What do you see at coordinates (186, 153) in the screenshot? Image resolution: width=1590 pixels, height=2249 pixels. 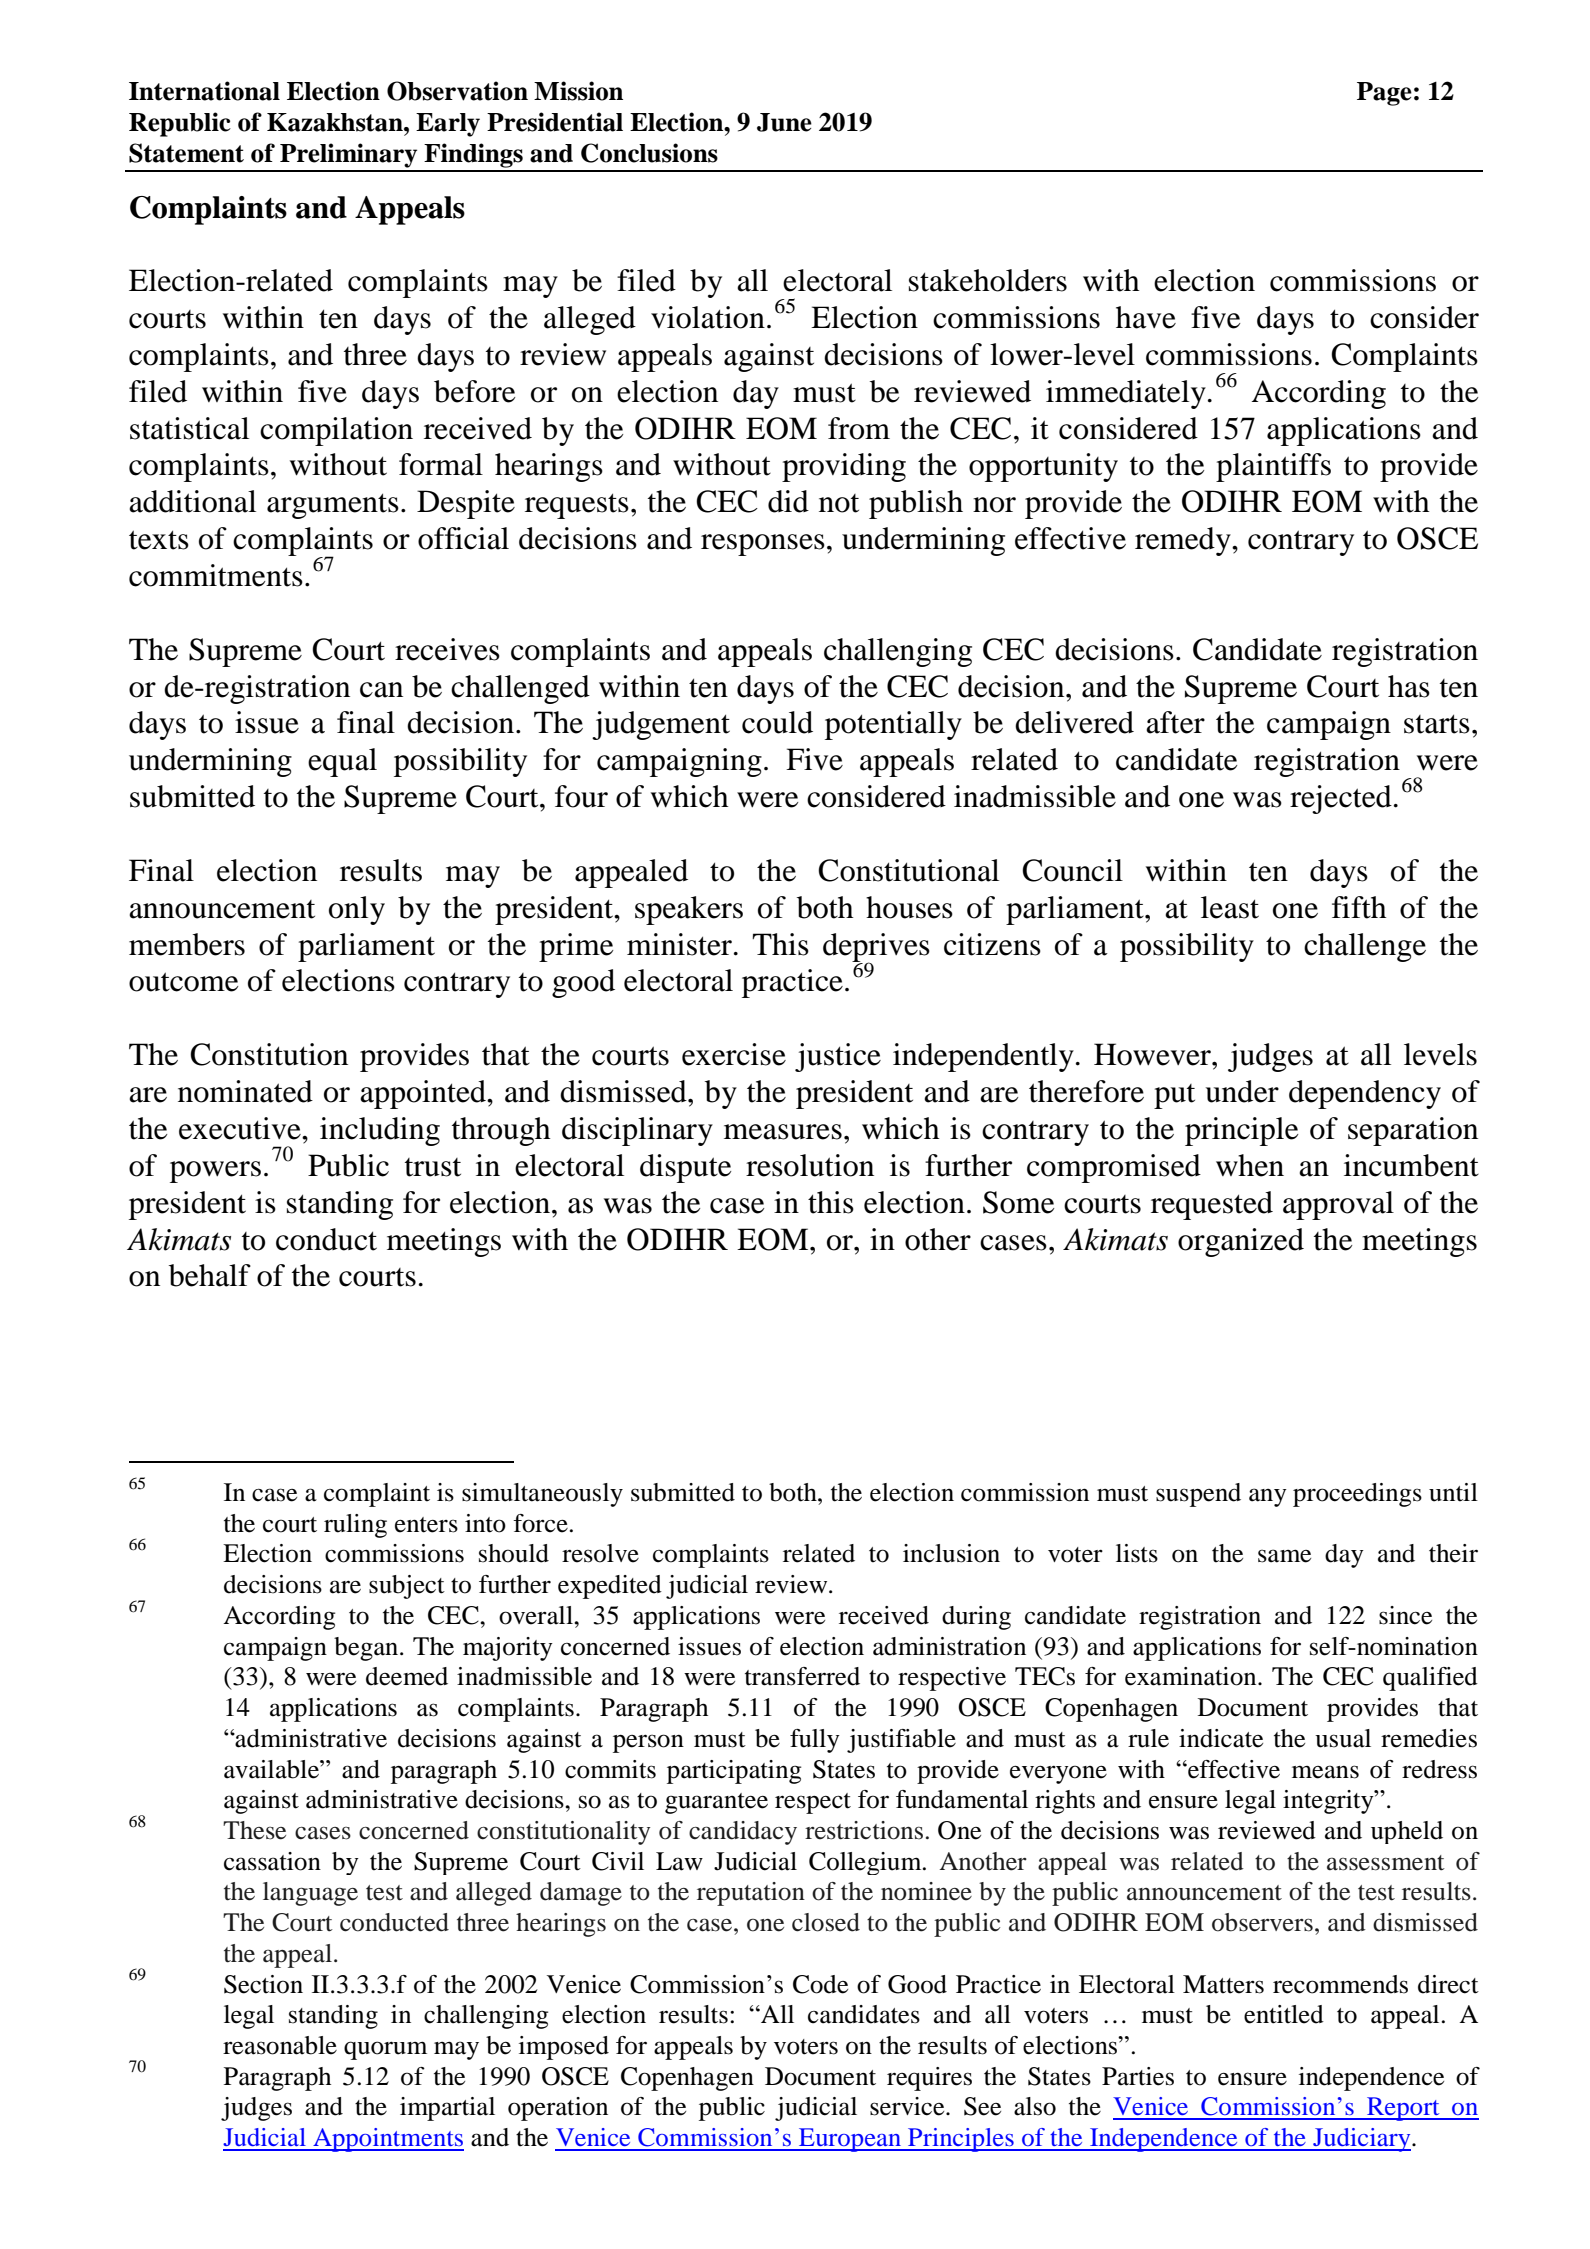 I see `Statement` at bounding box center [186, 153].
